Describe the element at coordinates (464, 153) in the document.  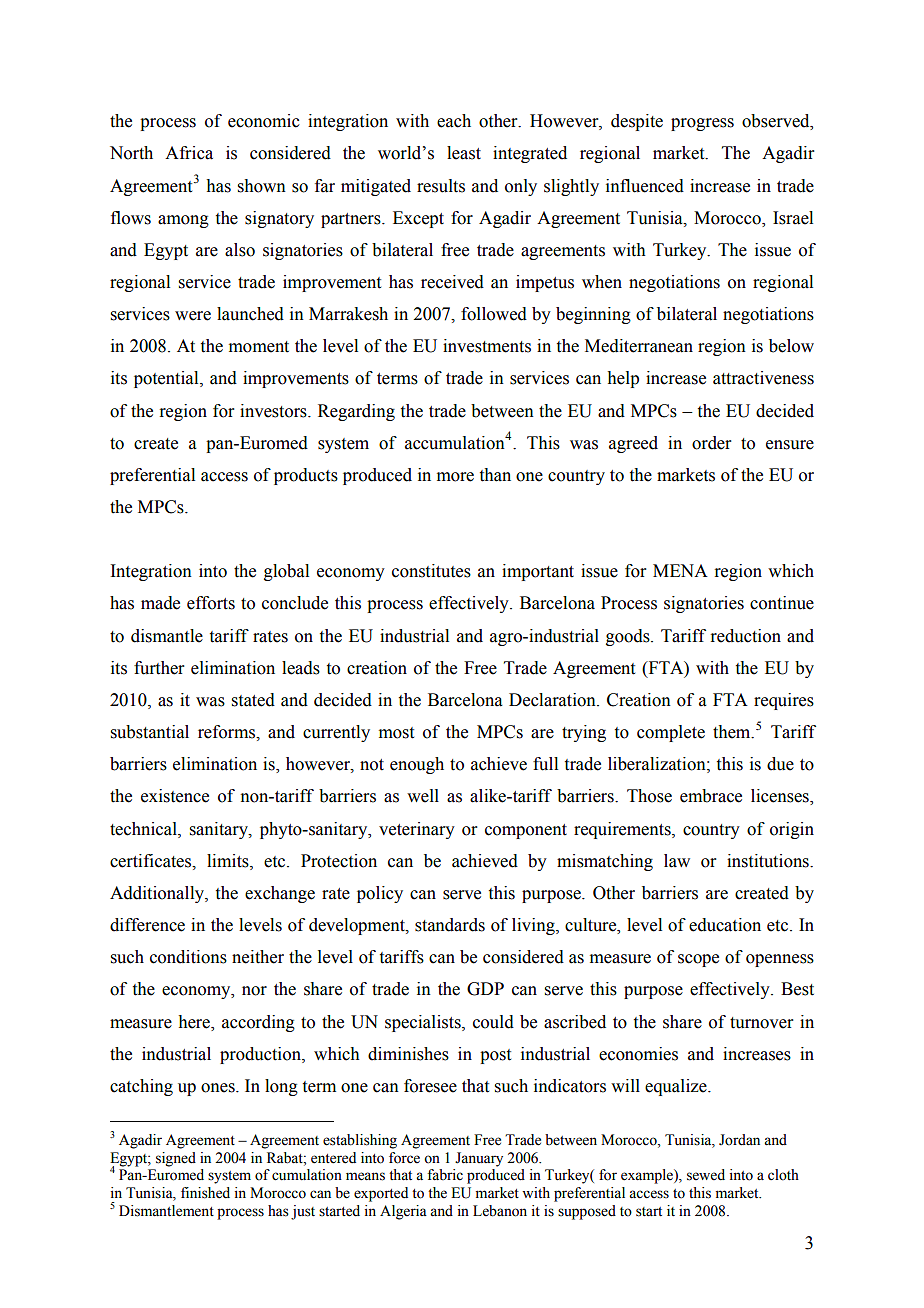
I see `least` at that location.
